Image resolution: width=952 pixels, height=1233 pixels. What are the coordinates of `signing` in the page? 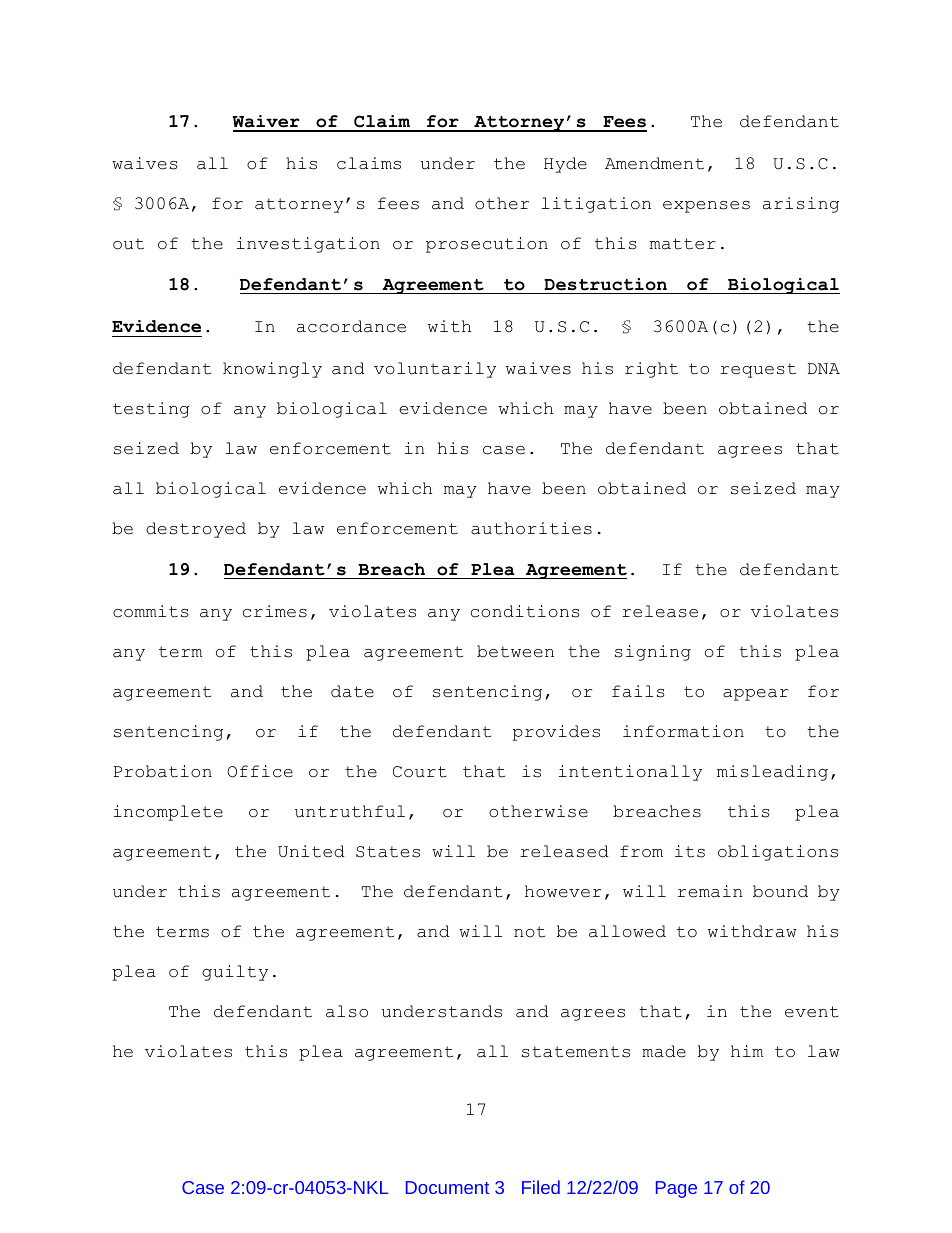 It's located at (653, 653).
